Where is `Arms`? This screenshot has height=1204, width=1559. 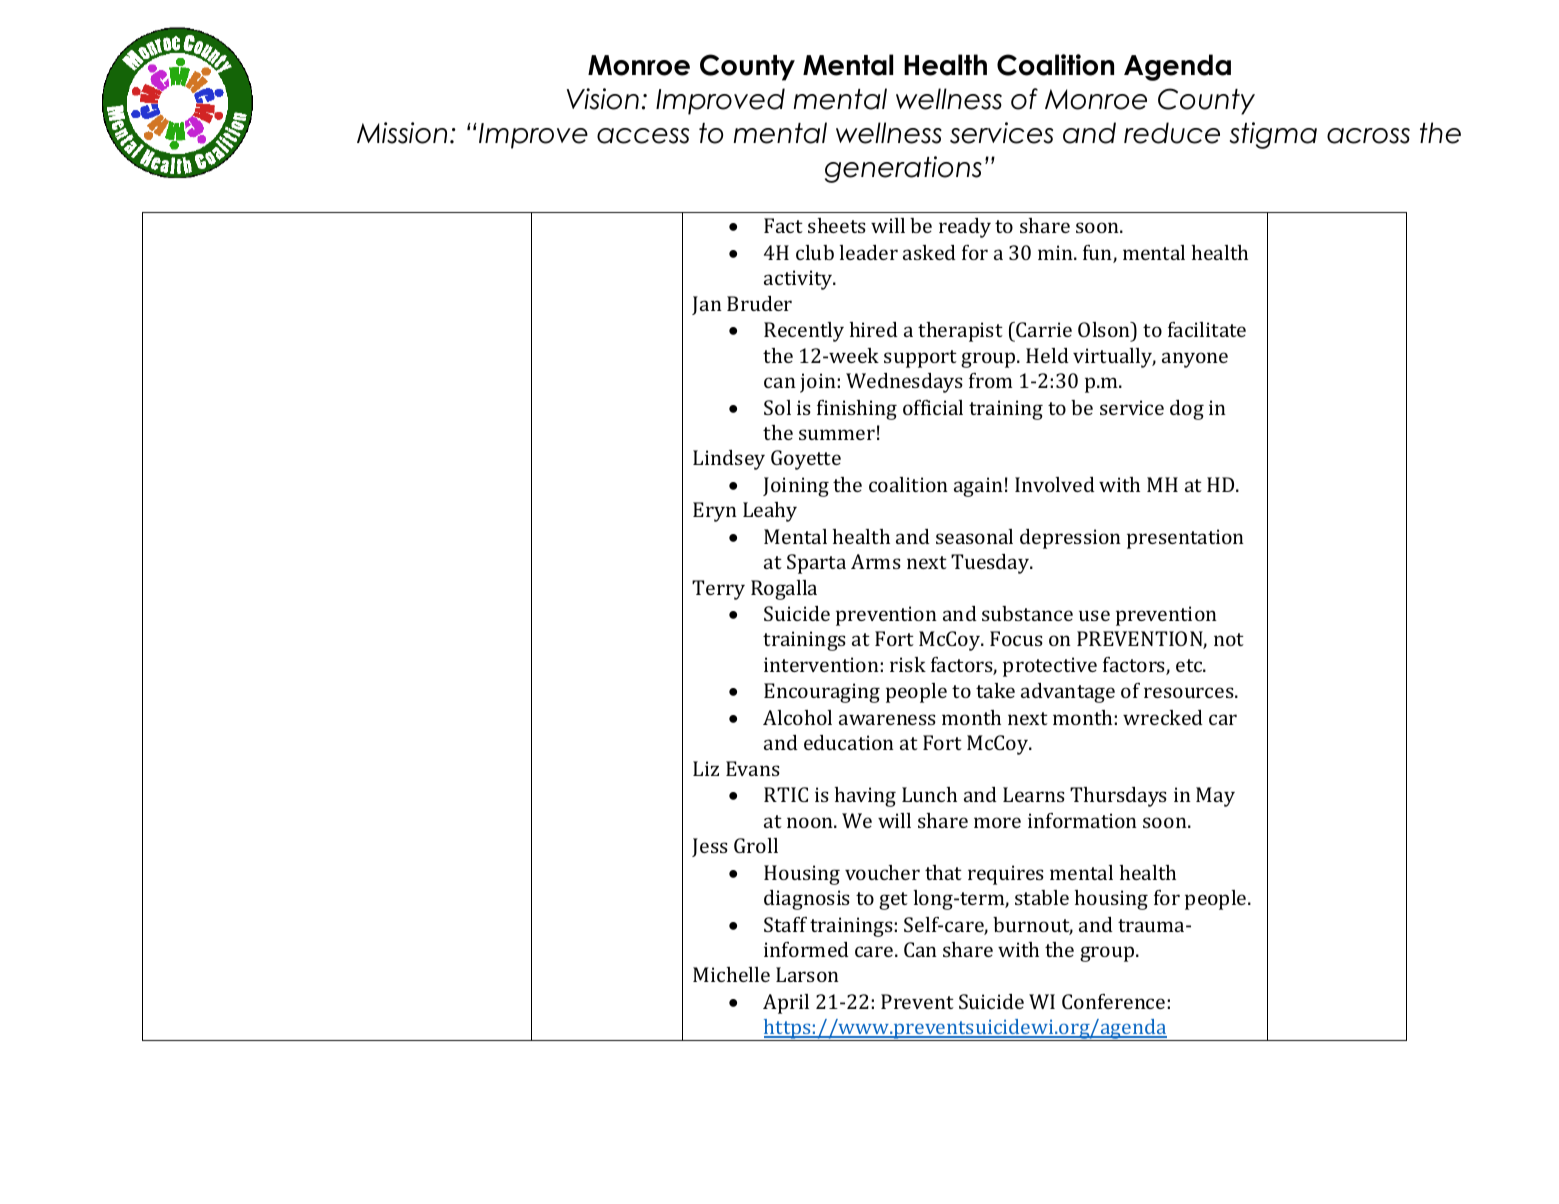 Arms is located at coordinates (876, 561).
